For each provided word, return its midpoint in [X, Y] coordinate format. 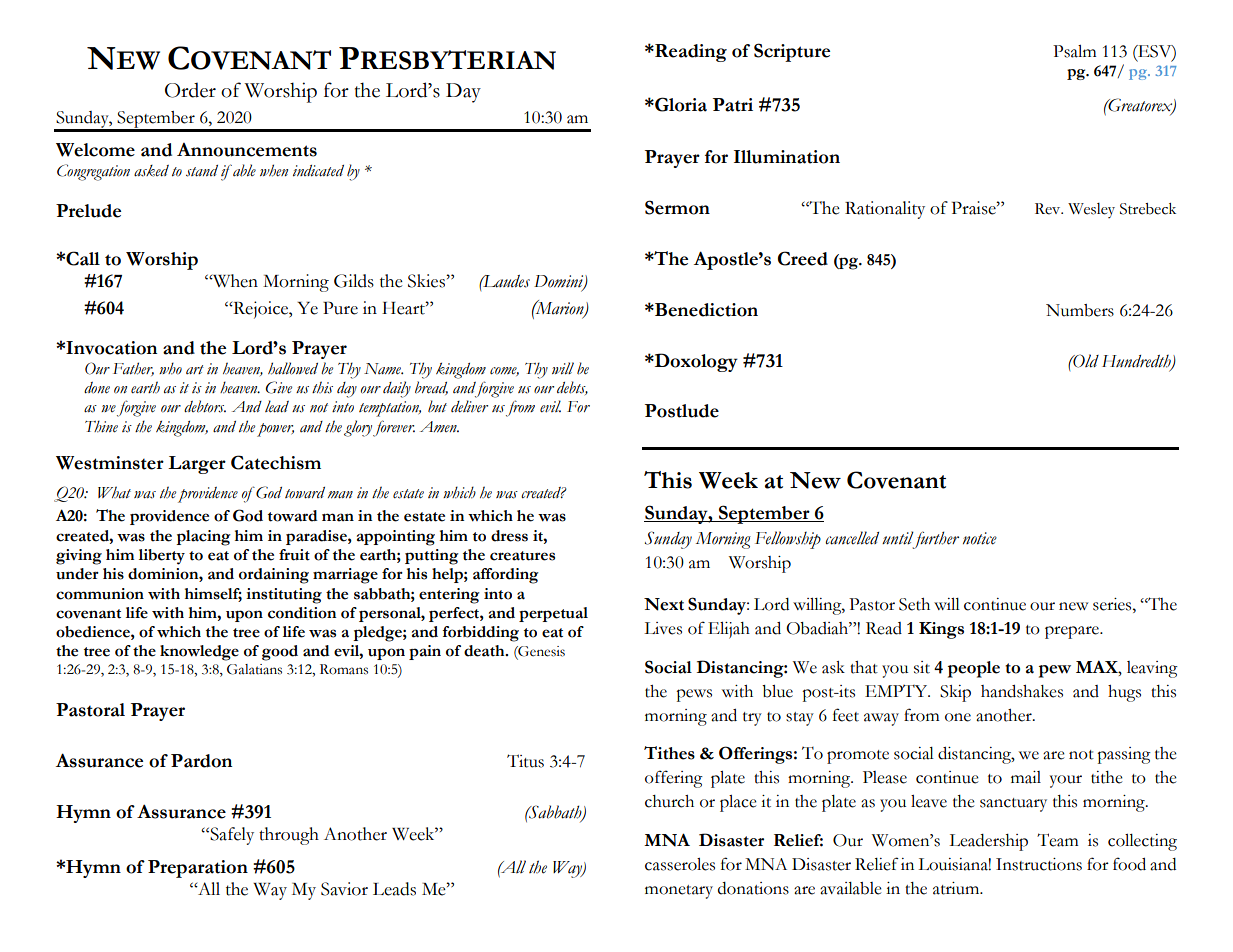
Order [190, 90]
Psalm [1075, 51]
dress [509, 536]
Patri [733, 105]
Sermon [677, 207]
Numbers [1080, 310]
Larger [197, 465]
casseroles [680, 864]
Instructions [1039, 864]
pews [694, 695]
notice [980, 538]
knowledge [199, 653]
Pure [340, 308]
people [974, 669]
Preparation [198, 869]
